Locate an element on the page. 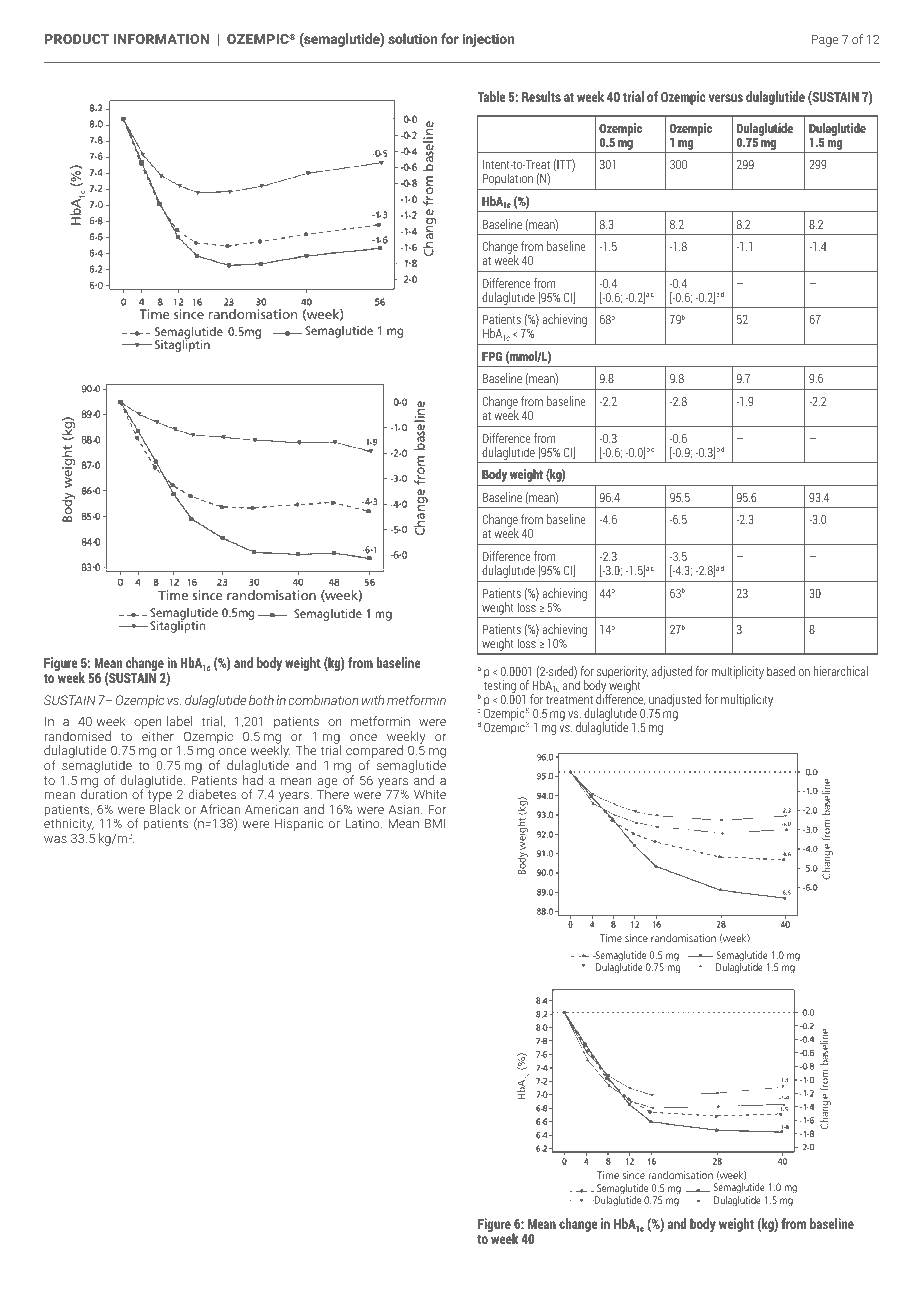  FPG is located at coordinates (492, 356).
